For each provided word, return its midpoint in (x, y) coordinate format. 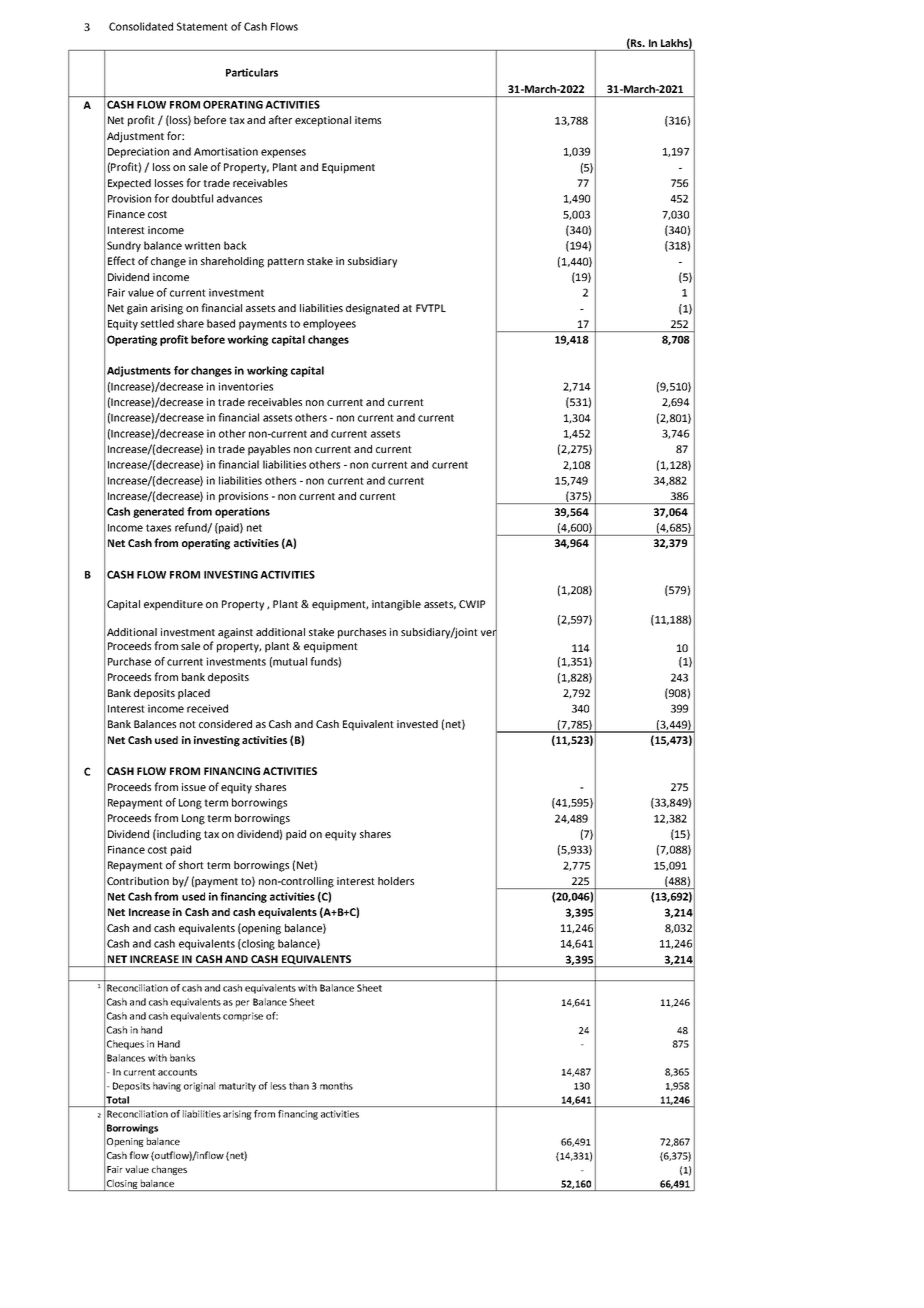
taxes (158, 528)
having (167, 1087)
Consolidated (141, 26)
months (336, 1086)
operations (242, 512)
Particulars (252, 72)
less (278, 1086)
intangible (396, 605)
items (368, 120)
